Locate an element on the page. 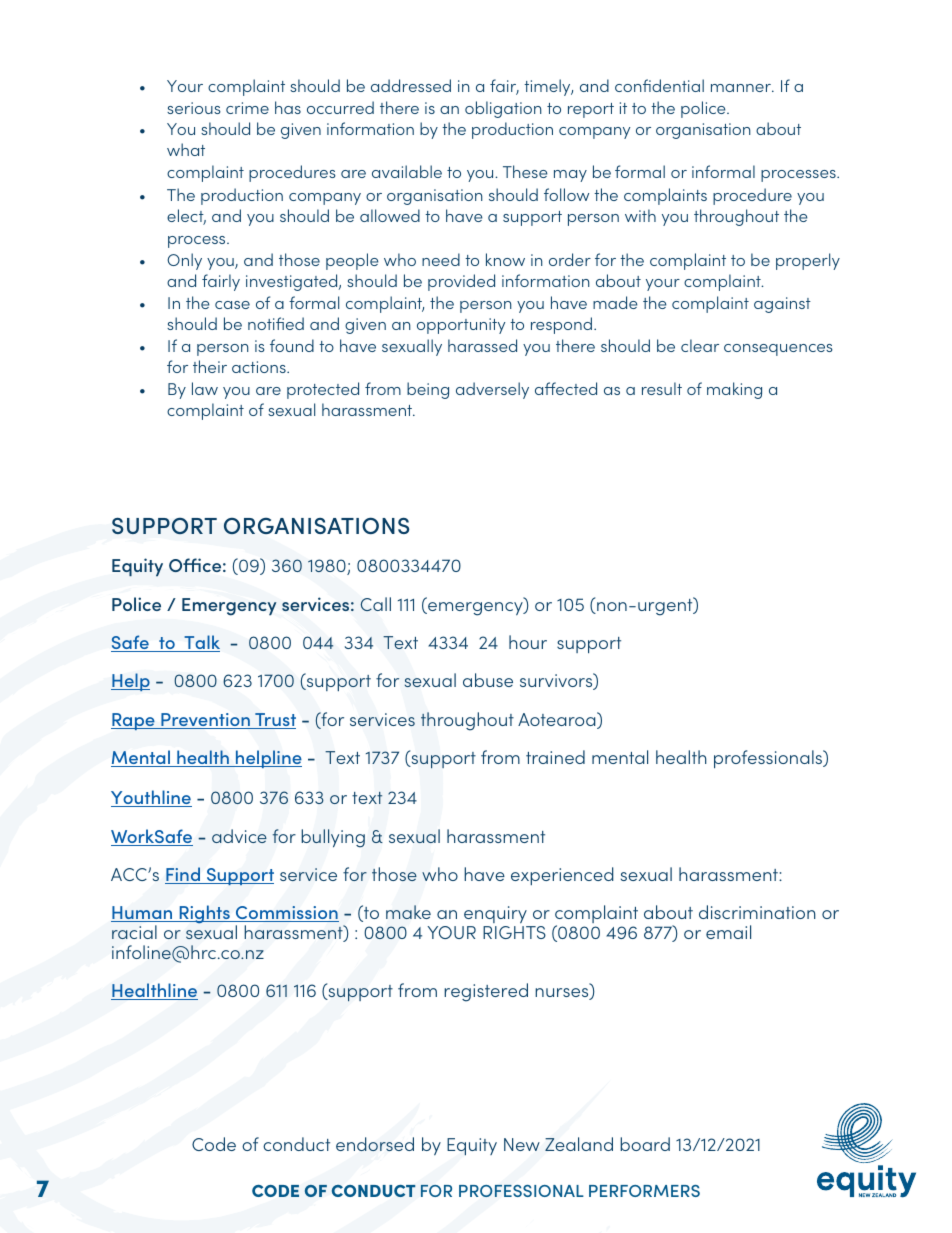 The width and height of the page is (952, 1233). serious is located at coordinates (194, 108).
